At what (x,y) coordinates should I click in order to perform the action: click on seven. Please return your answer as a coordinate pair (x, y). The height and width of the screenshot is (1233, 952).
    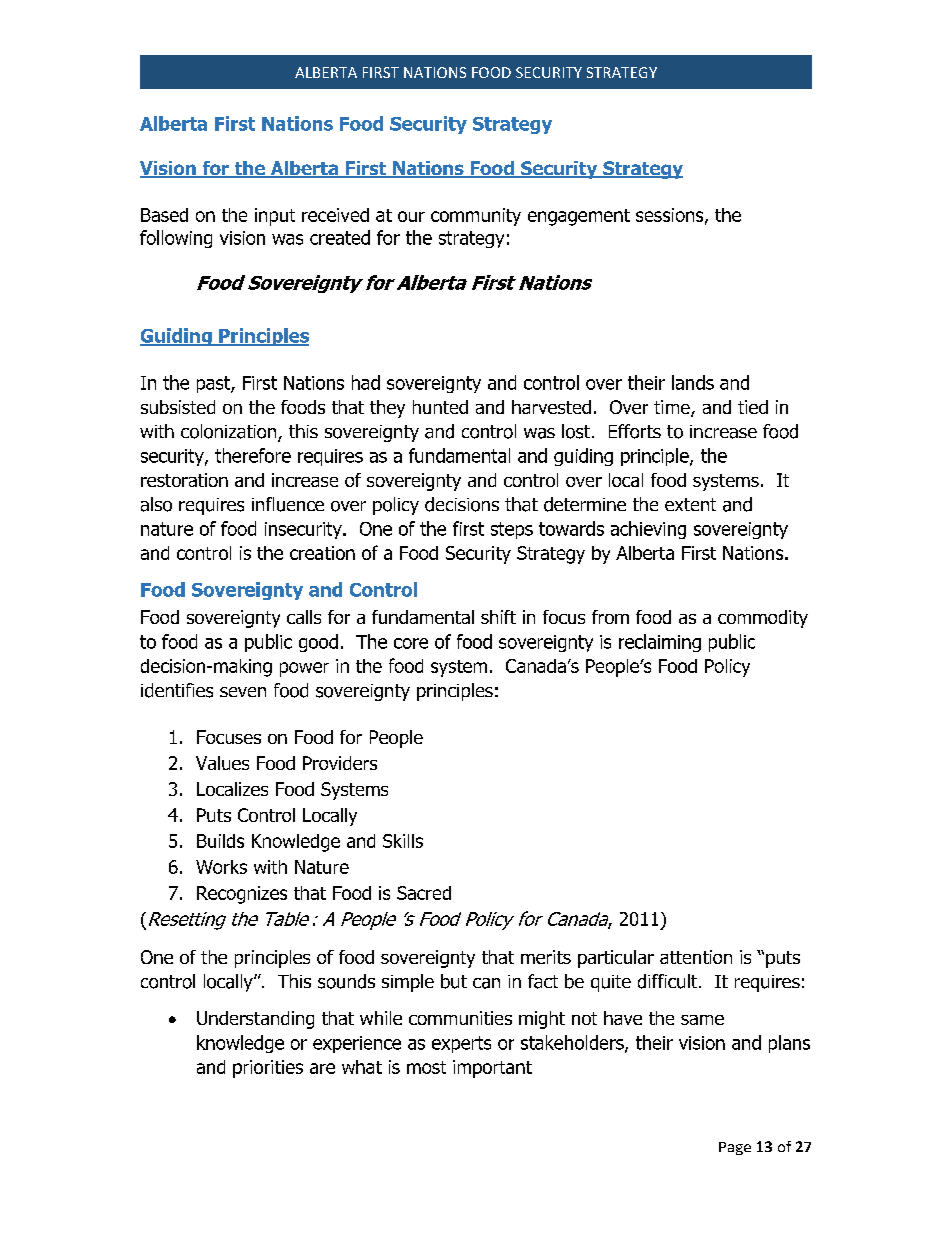
    Looking at the image, I should click on (243, 692).
